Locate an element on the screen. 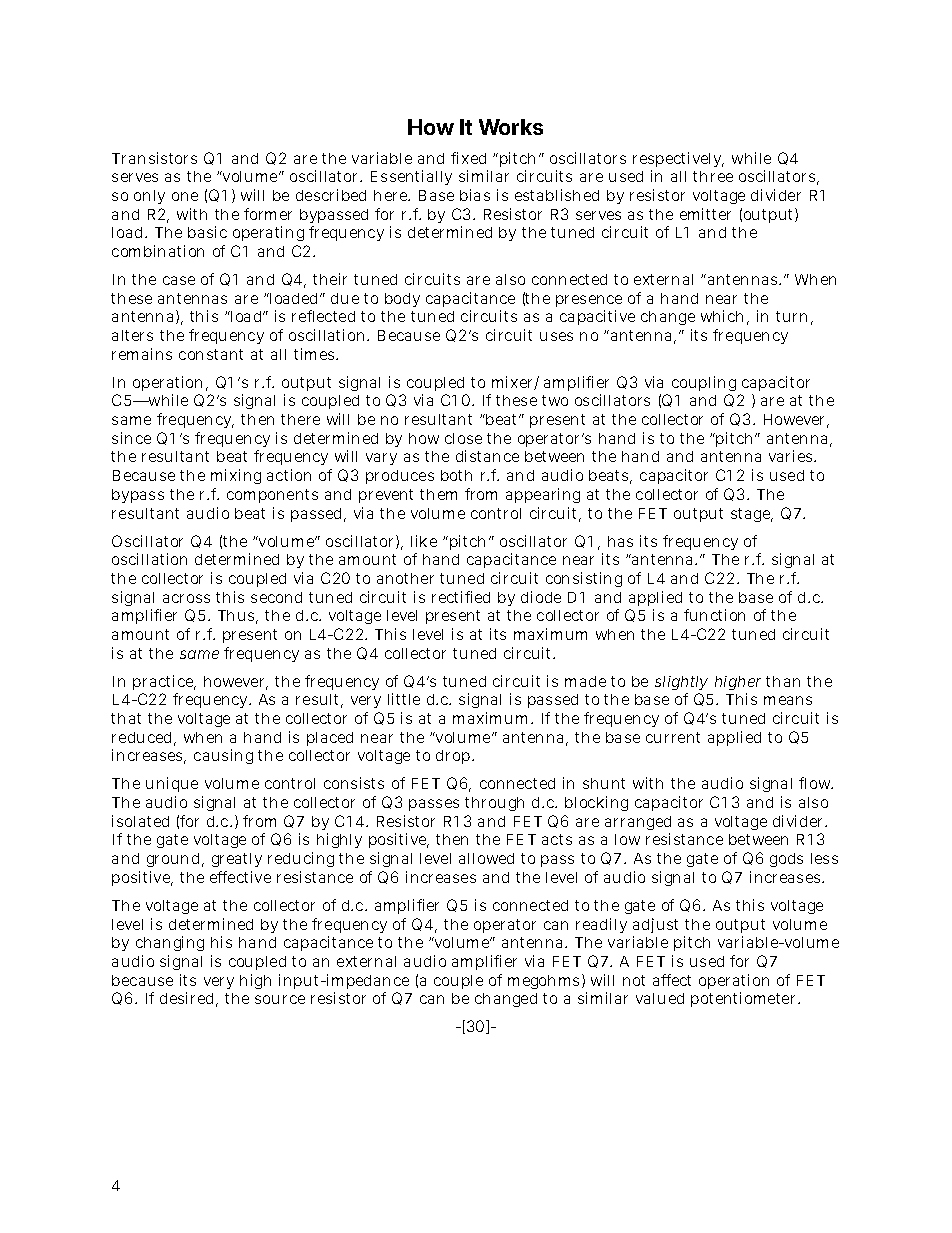 The height and width of the screenshot is (1233, 952). across is located at coordinates (186, 598).
